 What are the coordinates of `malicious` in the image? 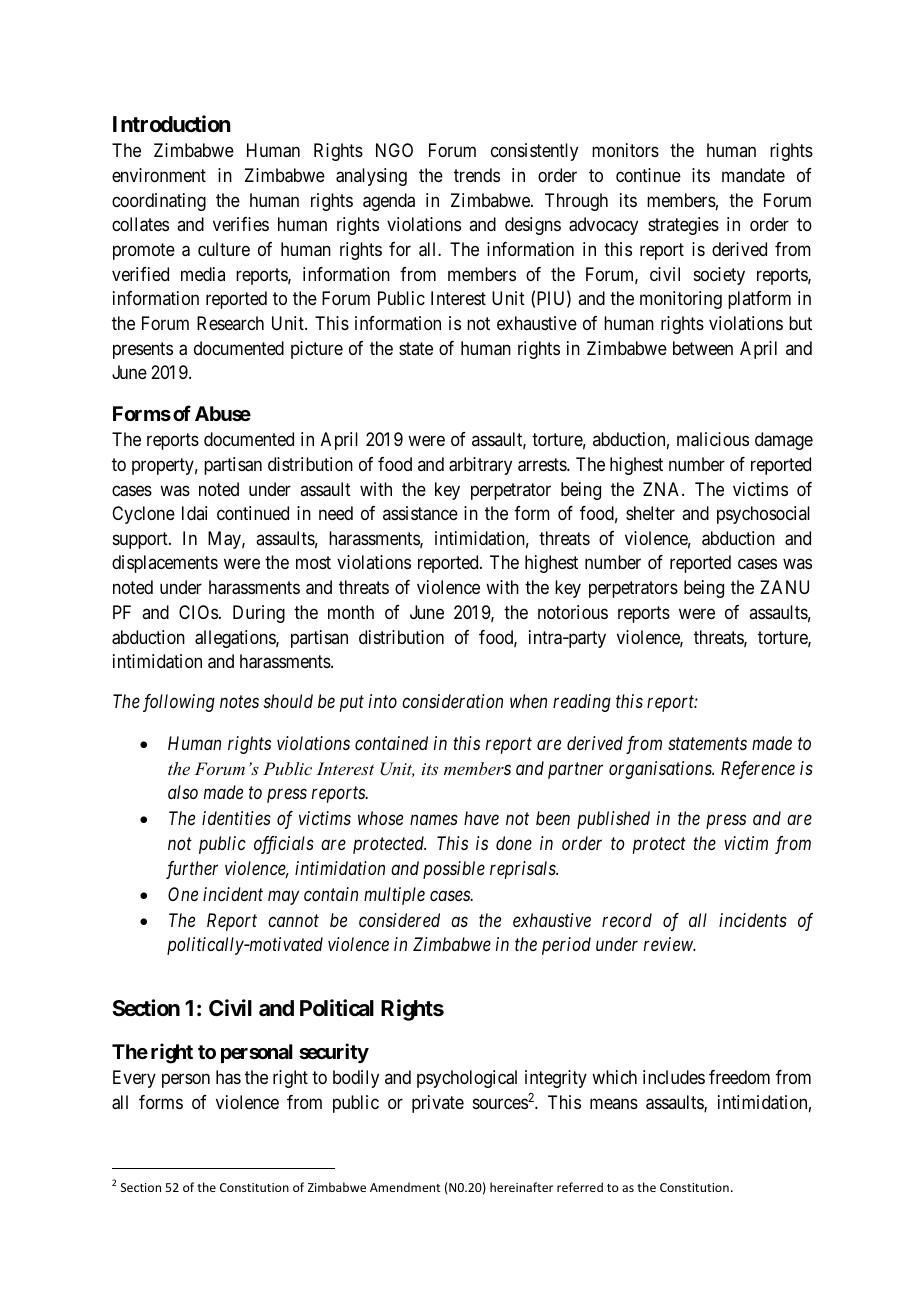 It's located at (713, 439).
